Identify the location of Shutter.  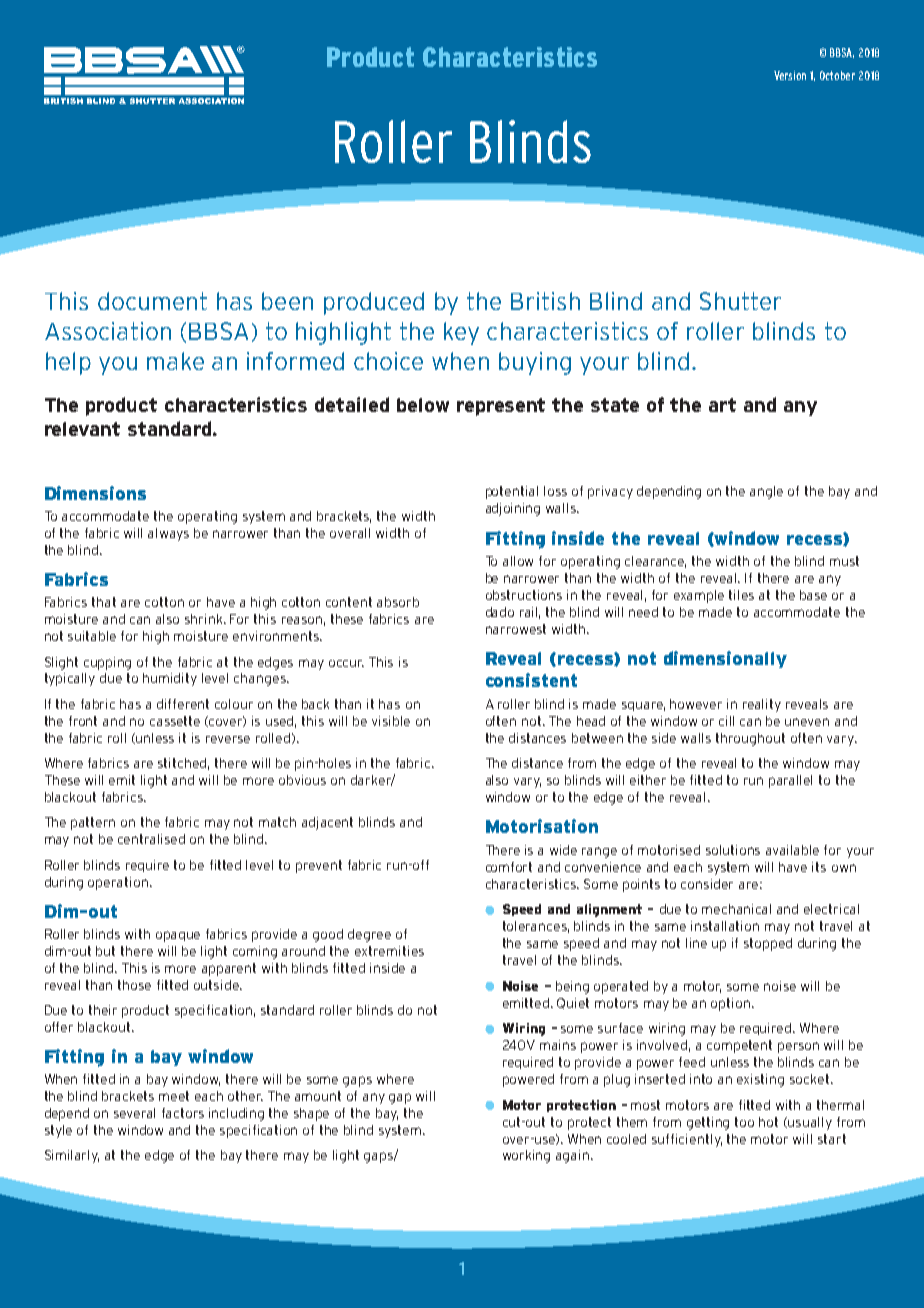
(740, 301).
